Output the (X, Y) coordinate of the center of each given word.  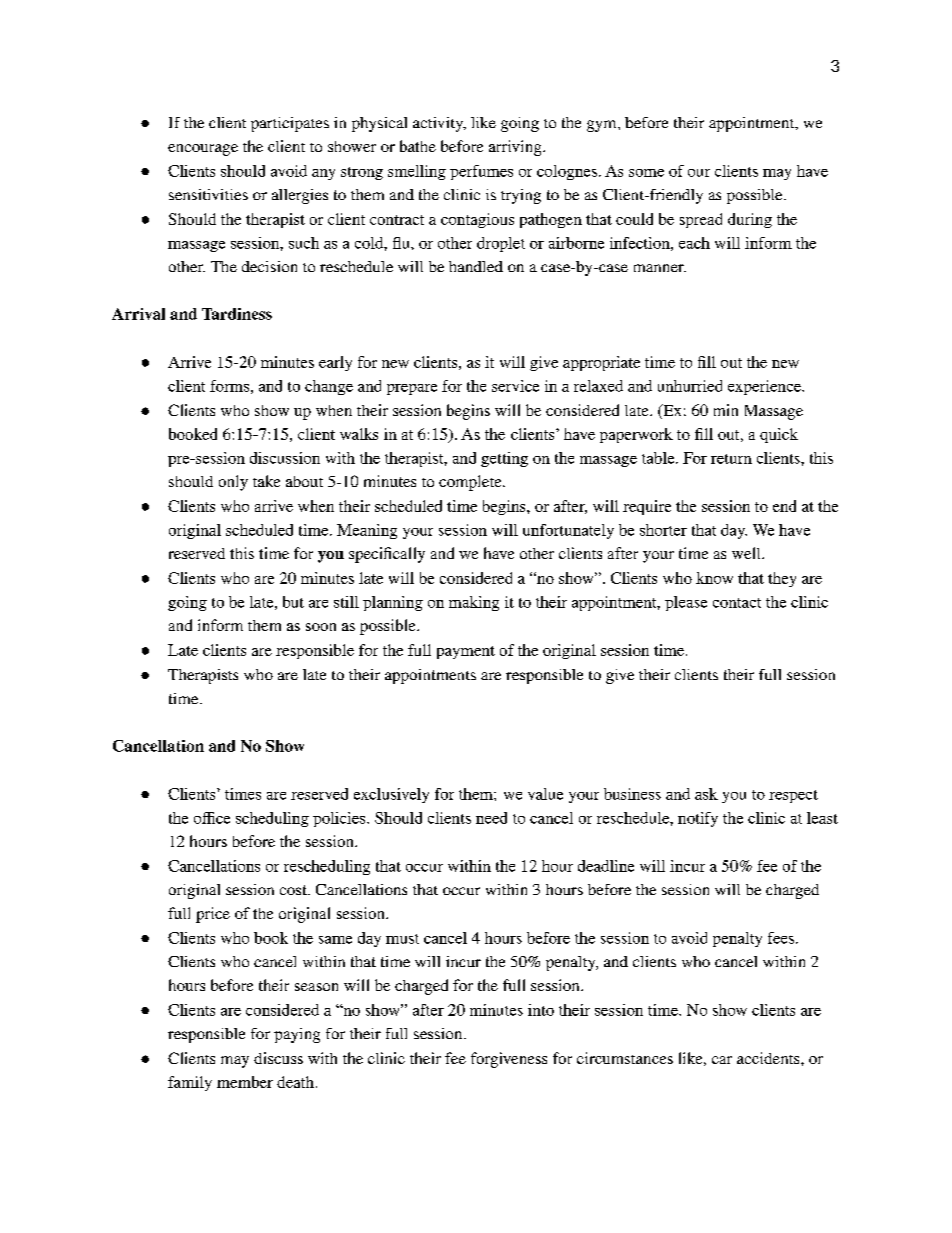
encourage (203, 150)
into (541, 1010)
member (245, 1082)
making (474, 603)
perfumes (481, 172)
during (750, 220)
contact (737, 603)
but (293, 602)
